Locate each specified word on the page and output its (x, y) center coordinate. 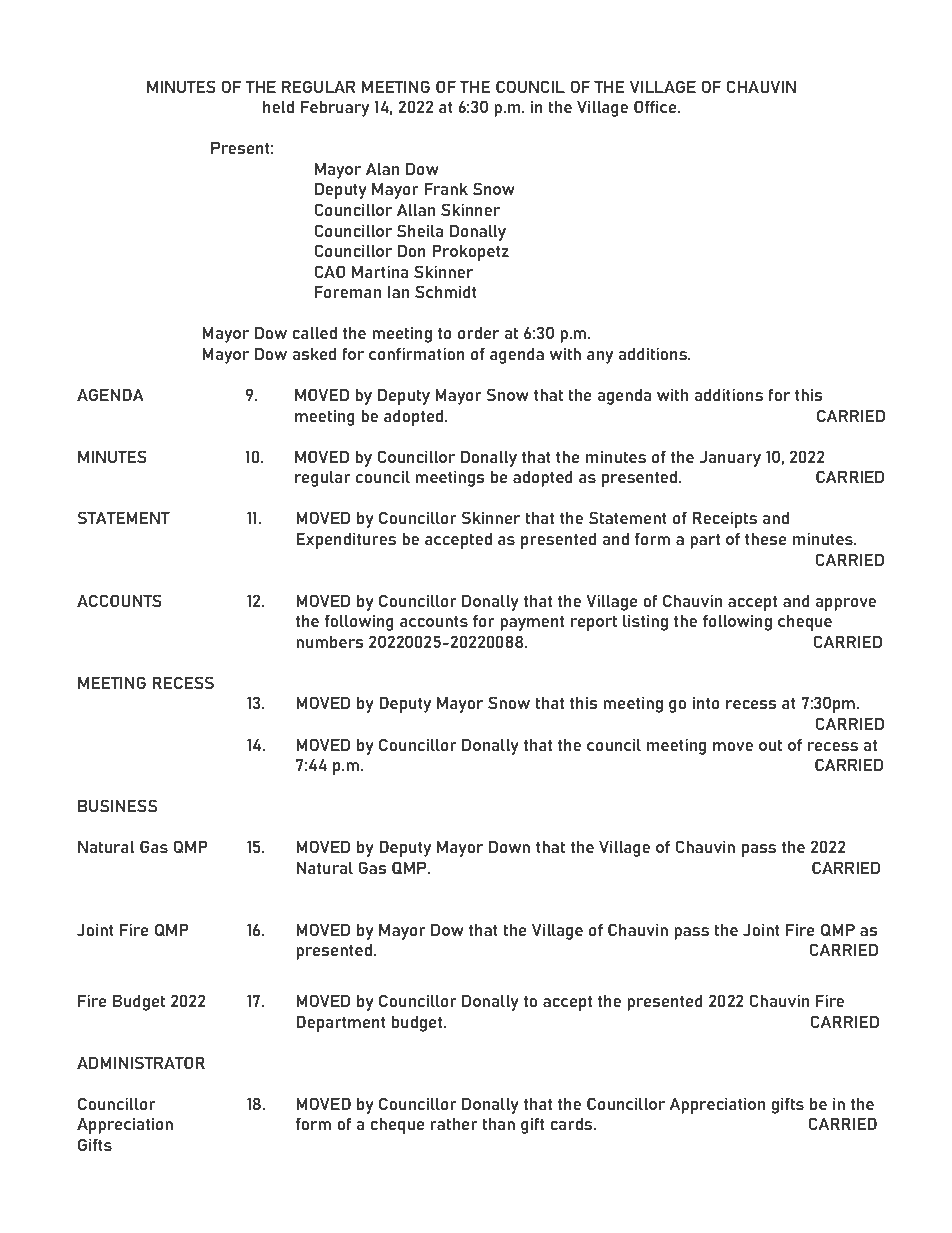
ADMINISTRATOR (141, 1062)
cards (572, 1123)
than (498, 1123)
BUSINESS (117, 805)
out (770, 745)
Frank (446, 188)
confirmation (417, 353)
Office (656, 106)
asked (314, 353)
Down (509, 846)
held (278, 106)
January (730, 458)
